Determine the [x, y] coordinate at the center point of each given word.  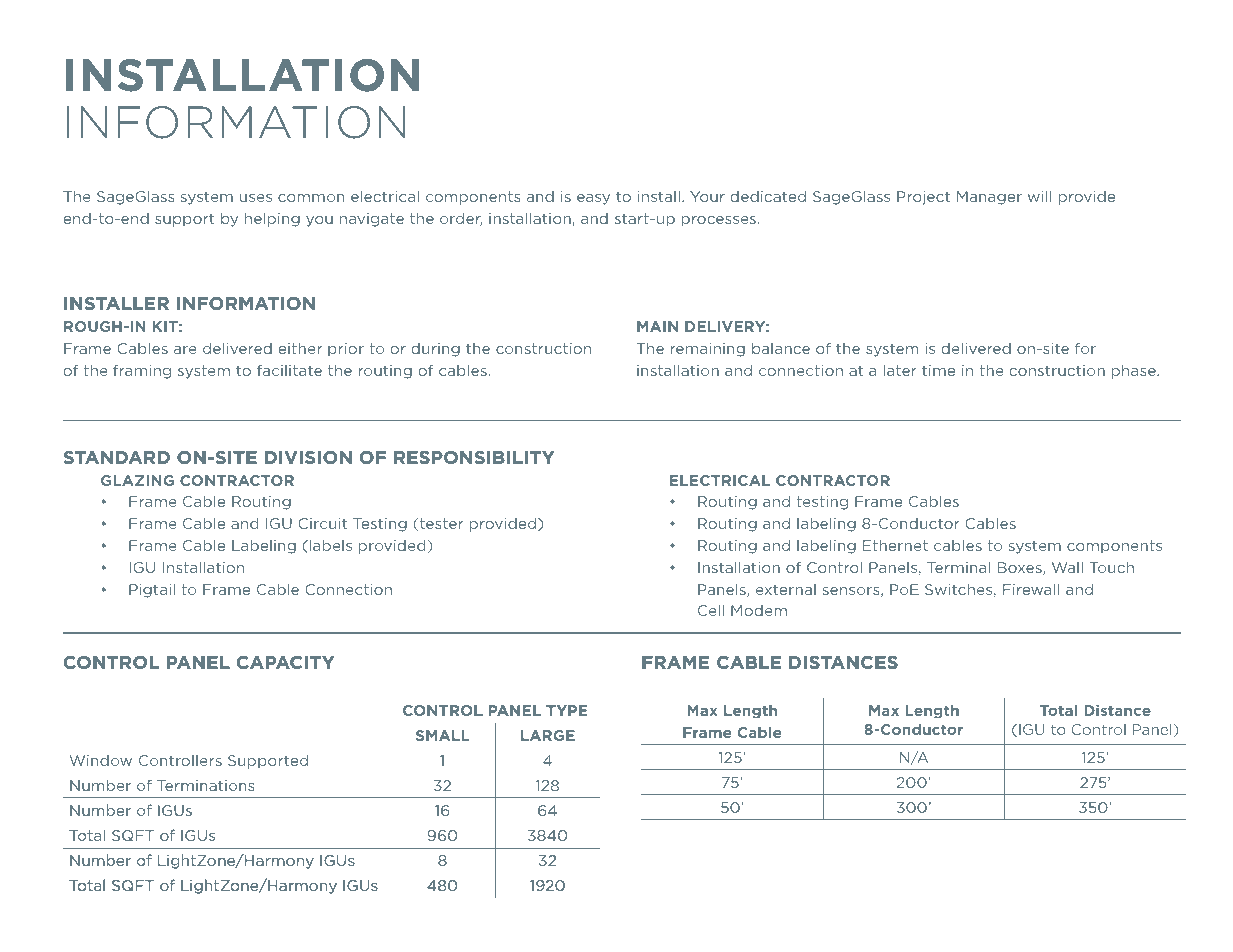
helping [272, 219]
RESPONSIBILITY [474, 457]
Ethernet [895, 545]
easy [593, 199]
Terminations [205, 785]
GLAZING [137, 480]
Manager [989, 198]
